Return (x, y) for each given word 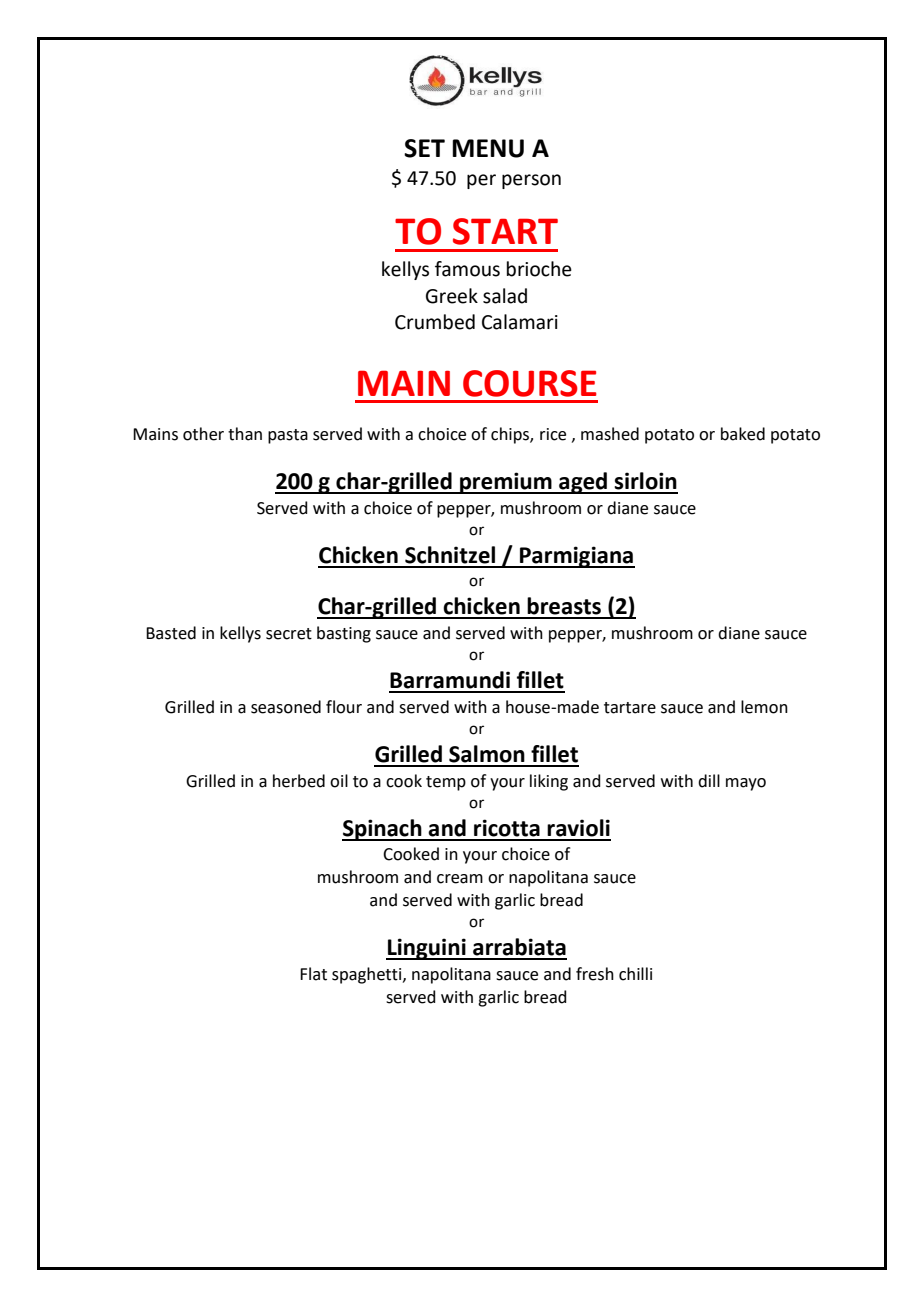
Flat (313, 974)
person (531, 181)
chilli (635, 974)
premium (506, 483)
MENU (488, 148)
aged (583, 483)
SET (424, 148)
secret (289, 634)
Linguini (427, 949)
